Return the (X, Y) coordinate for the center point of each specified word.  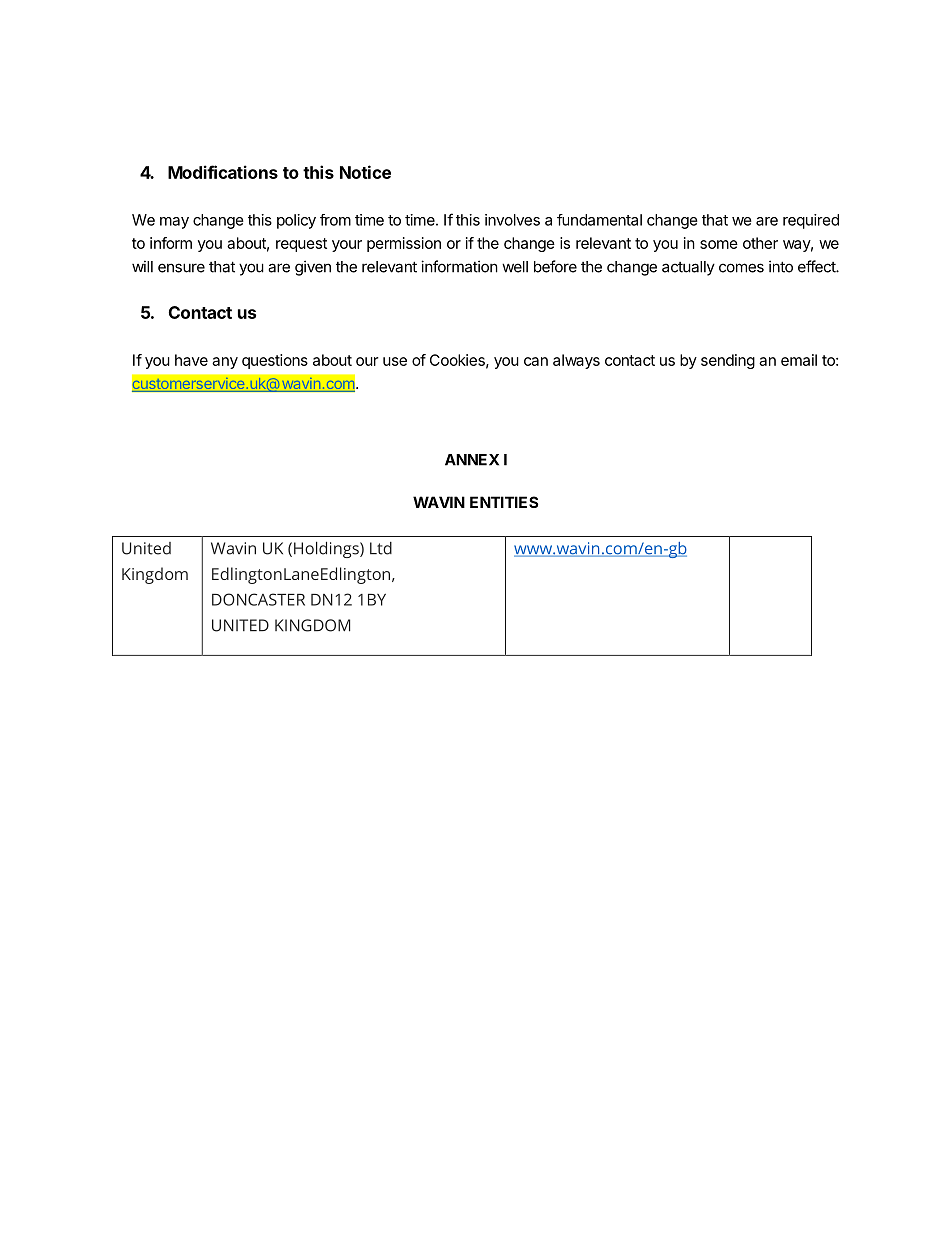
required (811, 221)
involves (512, 220)
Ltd (381, 548)
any (225, 363)
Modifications (223, 172)
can (536, 361)
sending (728, 361)
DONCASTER (258, 599)
